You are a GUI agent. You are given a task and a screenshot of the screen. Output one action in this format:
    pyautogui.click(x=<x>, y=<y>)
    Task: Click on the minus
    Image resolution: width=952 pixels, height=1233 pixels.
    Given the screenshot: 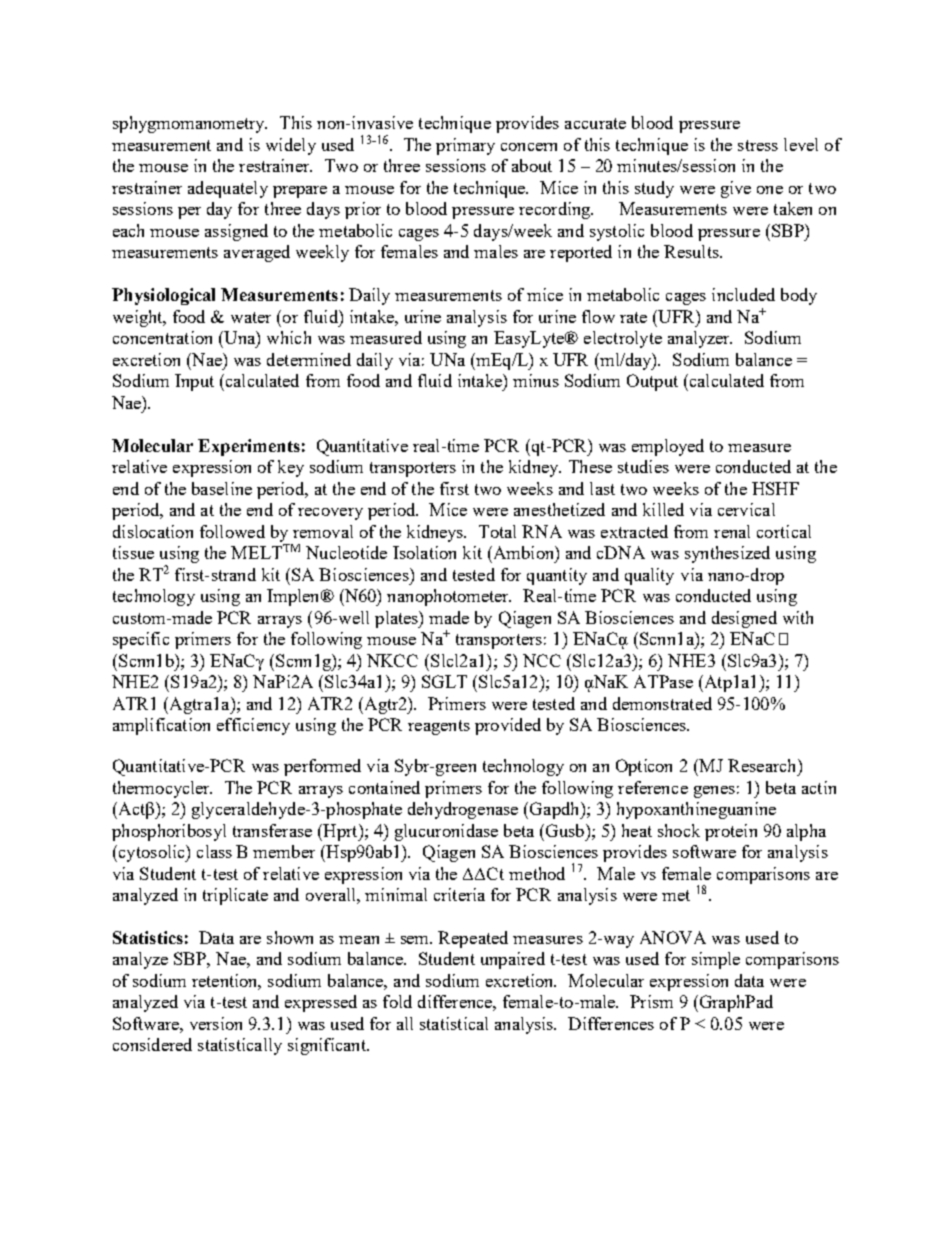 What is the action you would take?
    pyautogui.click(x=536, y=380)
